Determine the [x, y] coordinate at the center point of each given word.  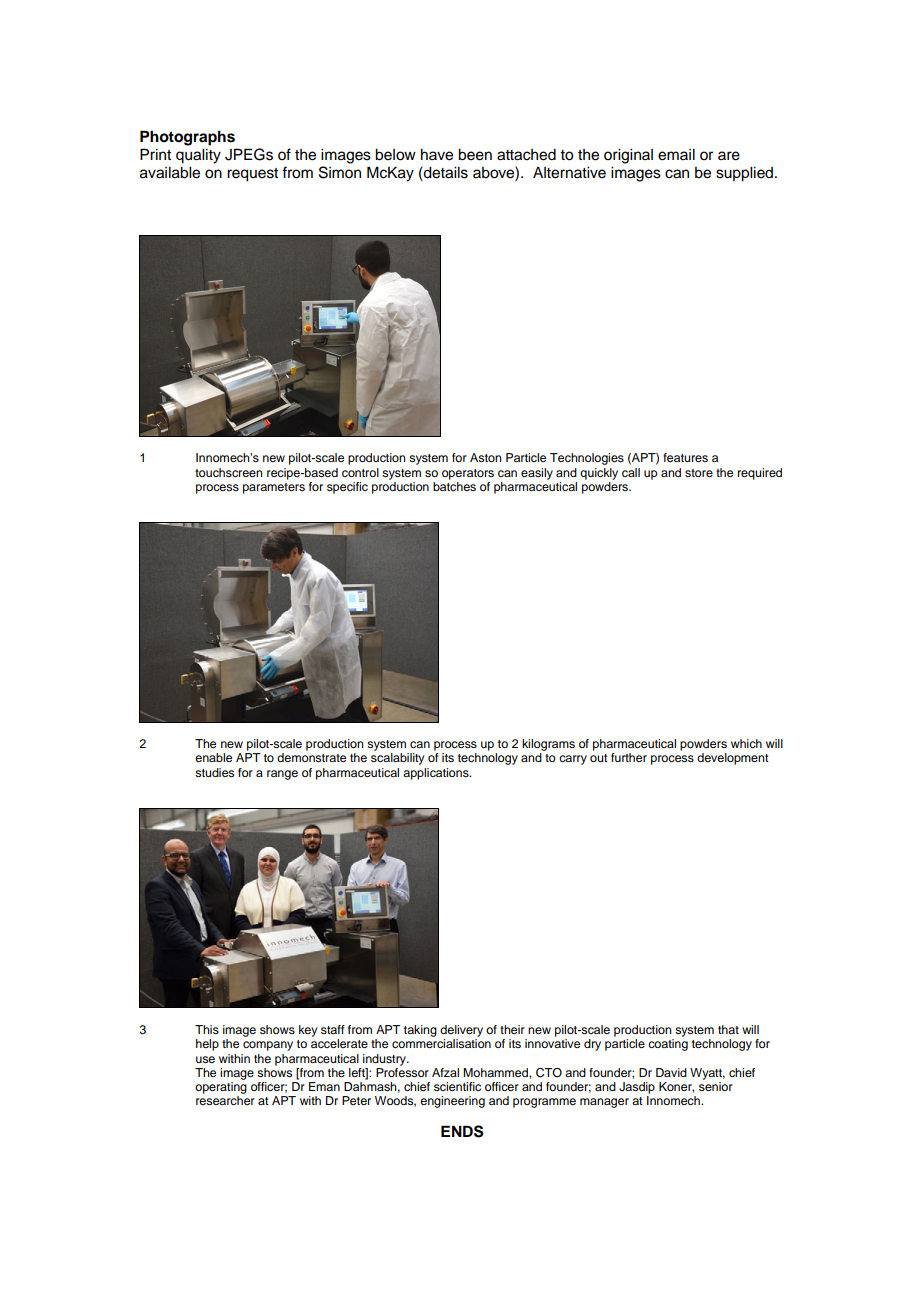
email [676, 155]
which [746, 743]
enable [213, 757]
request [252, 175]
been [475, 155]
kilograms [548, 745]
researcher [225, 1100]
